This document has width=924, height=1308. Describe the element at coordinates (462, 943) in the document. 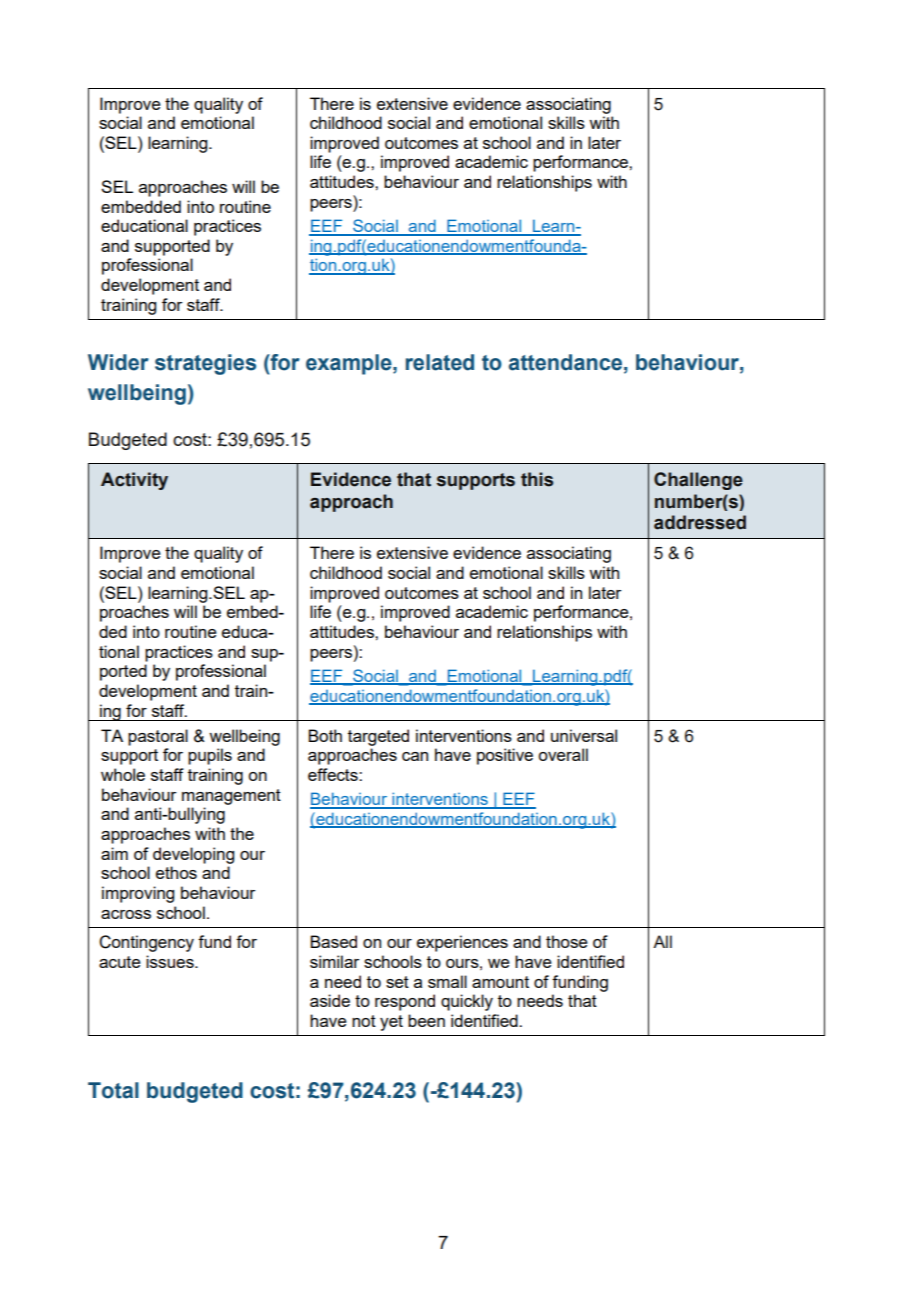

I see `experiences` at that location.
